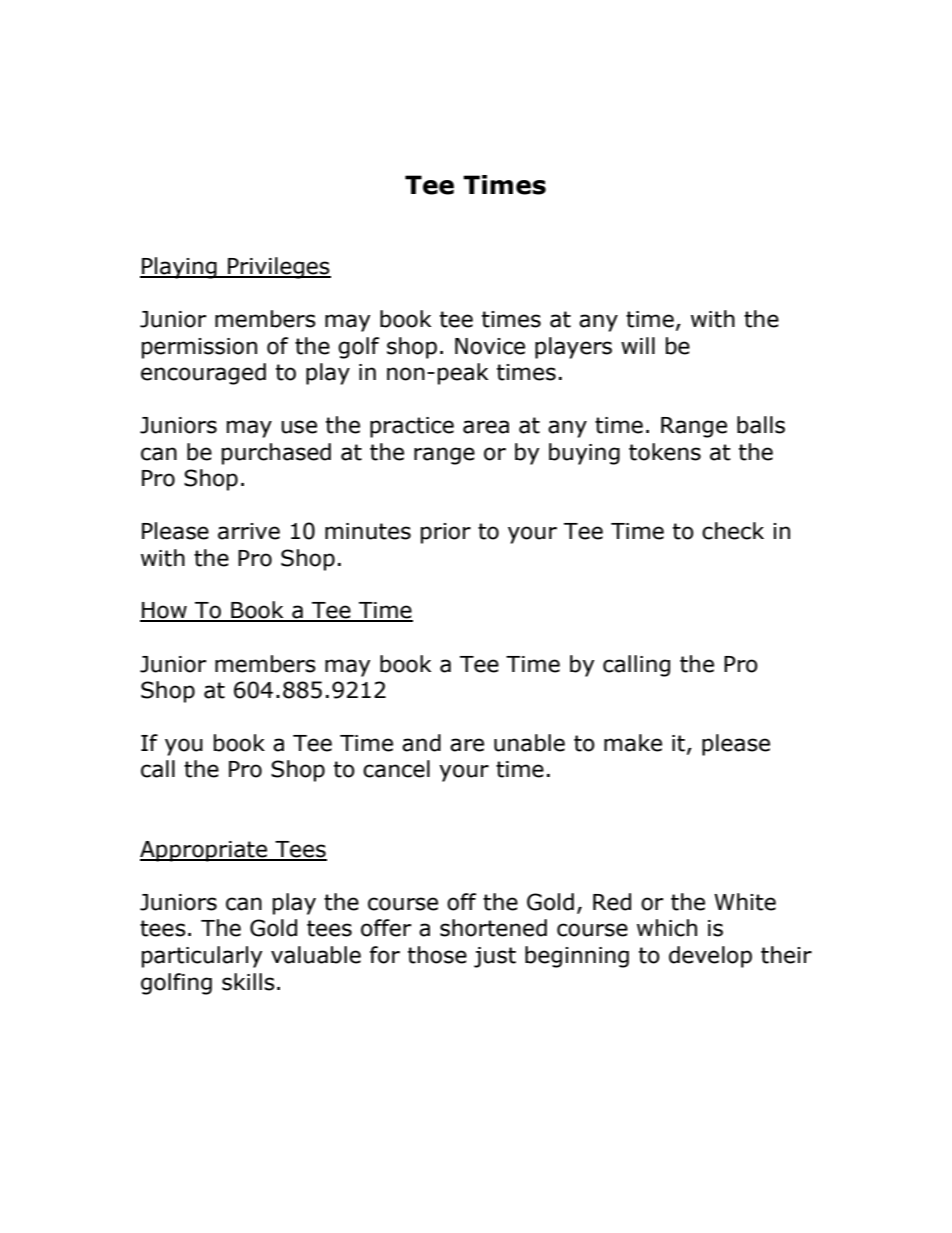  I want to click on prior, so click(446, 533).
